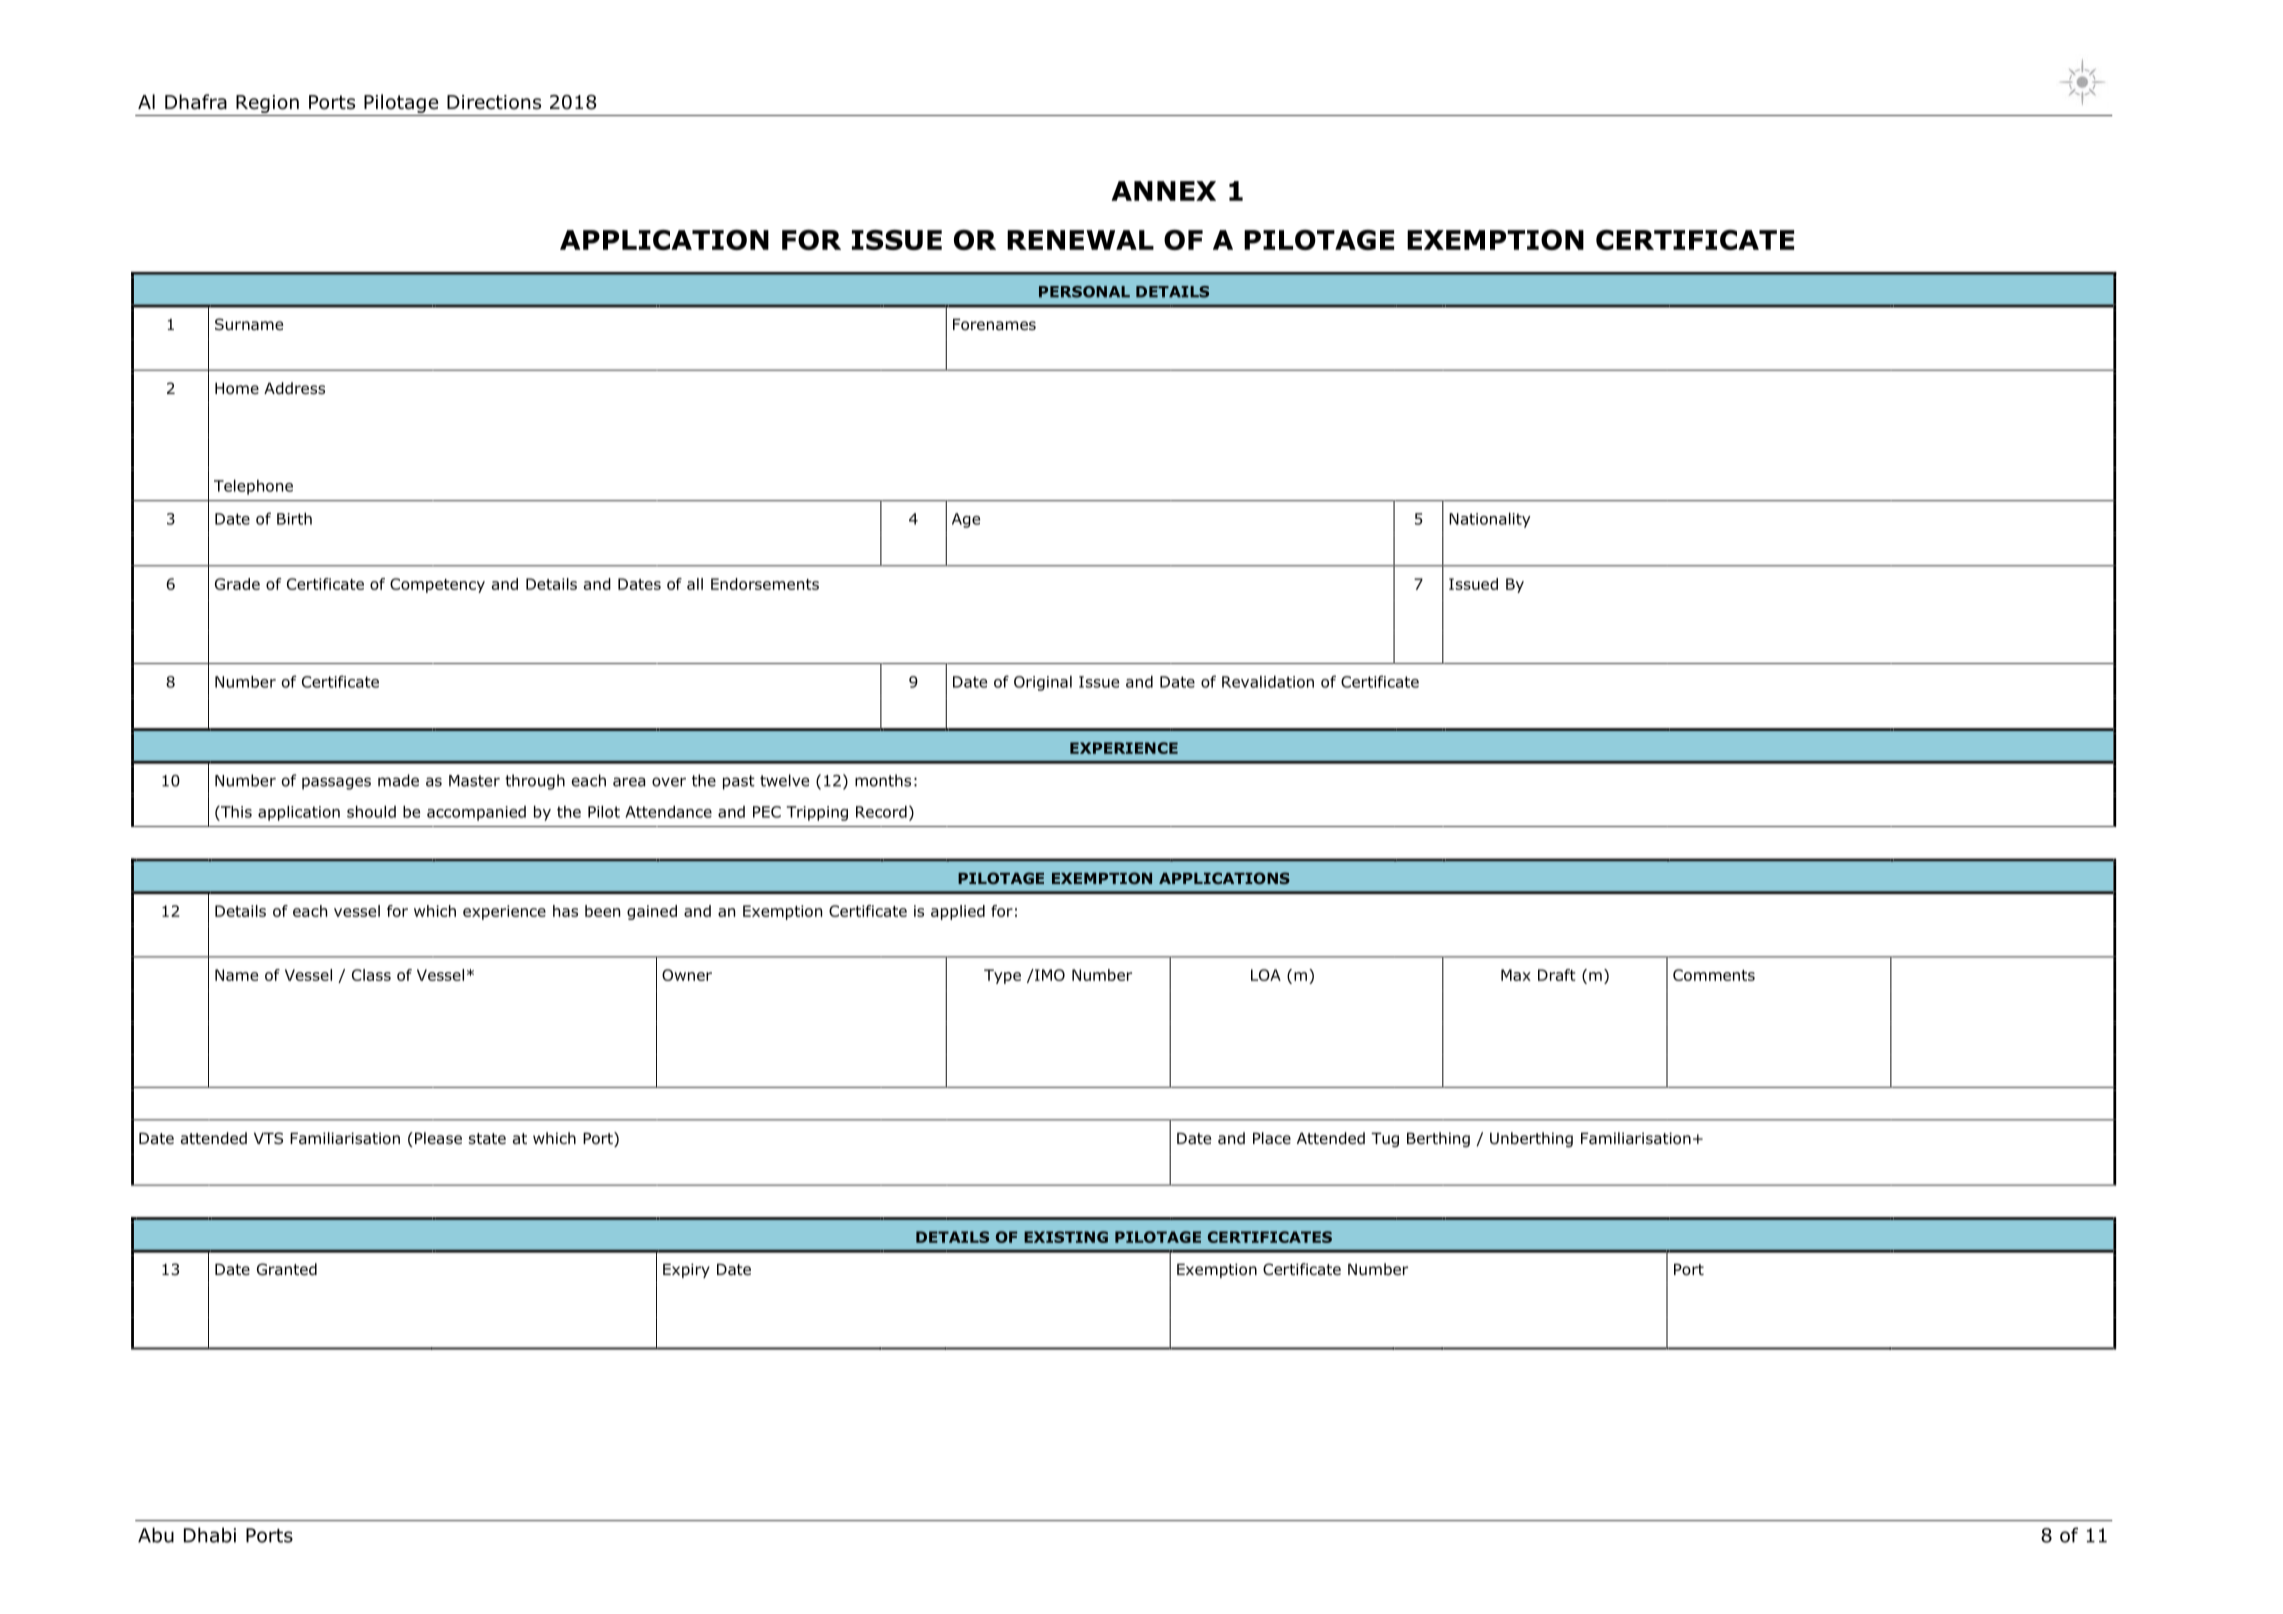 The height and width of the screenshot is (1614, 2283). What do you see at coordinates (686, 1270) in the screenshot?
I see `Expiry` at bounding box center [686, 1270].
